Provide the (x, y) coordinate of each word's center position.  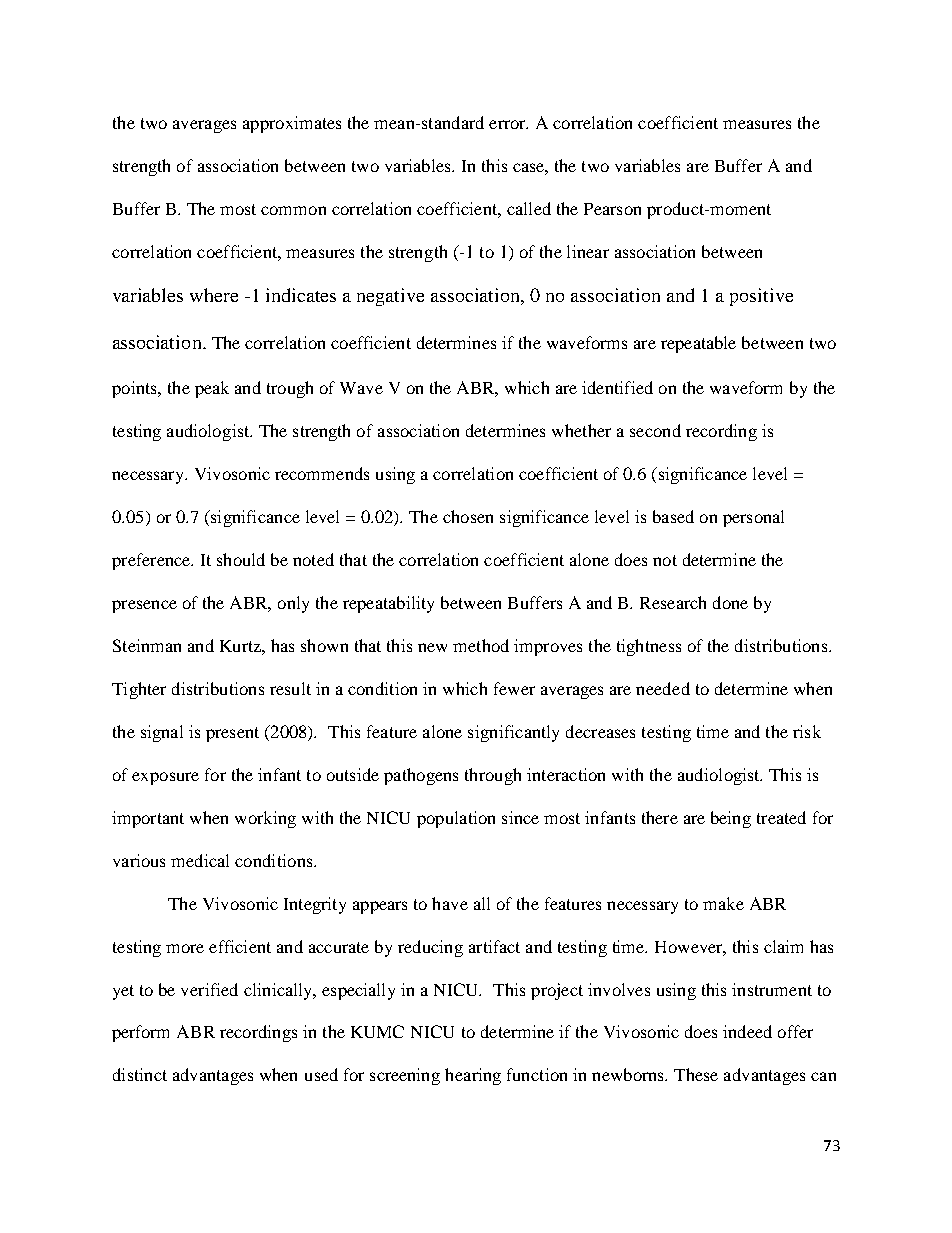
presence (144, 606)
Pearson (612, 209)
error (508, 124)
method (481, 645)
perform (140, 1033)
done (730, 602)
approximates (292, 124)
